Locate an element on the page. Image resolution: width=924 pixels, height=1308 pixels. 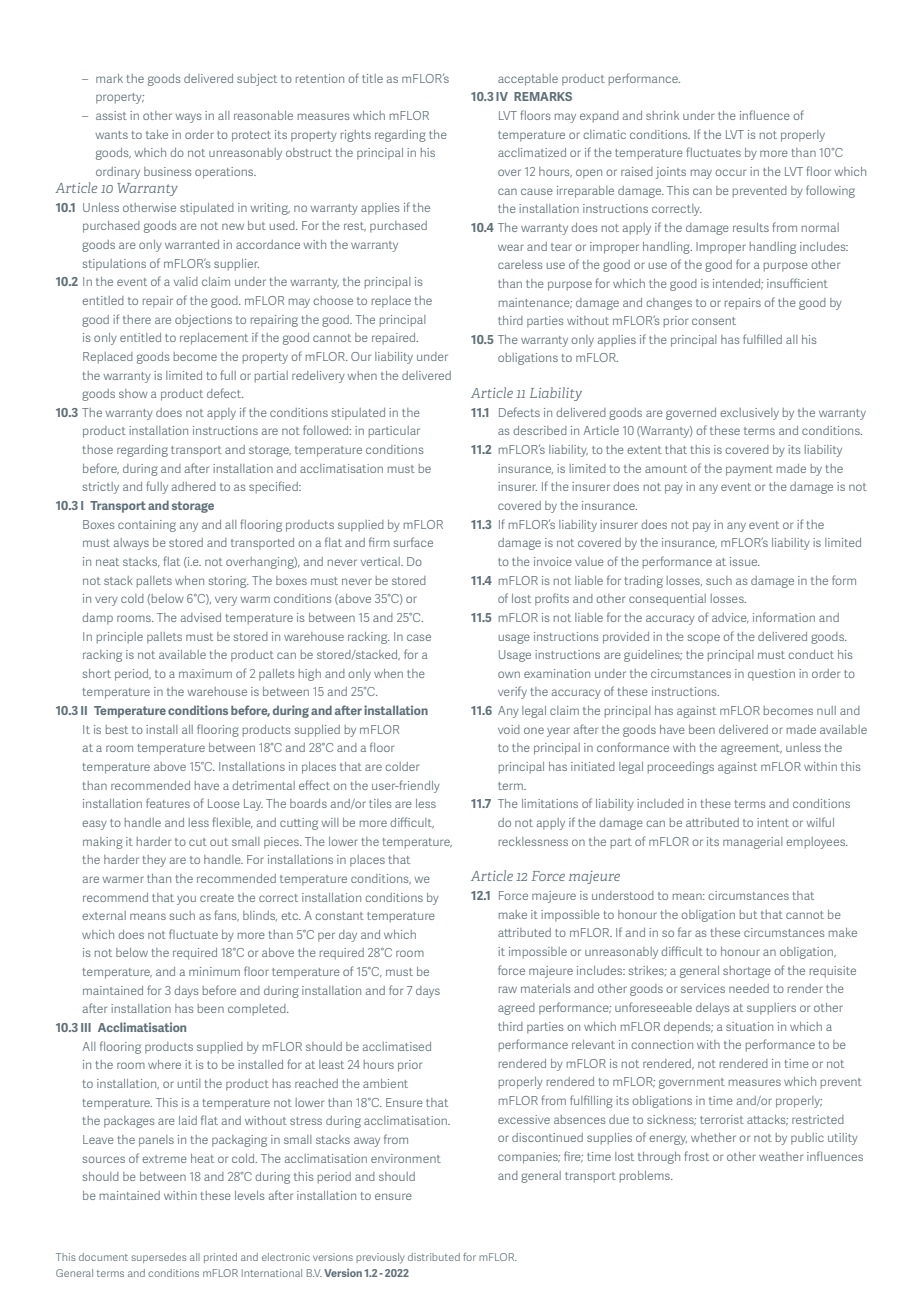
weather is located at coordinates (781, 1156).
